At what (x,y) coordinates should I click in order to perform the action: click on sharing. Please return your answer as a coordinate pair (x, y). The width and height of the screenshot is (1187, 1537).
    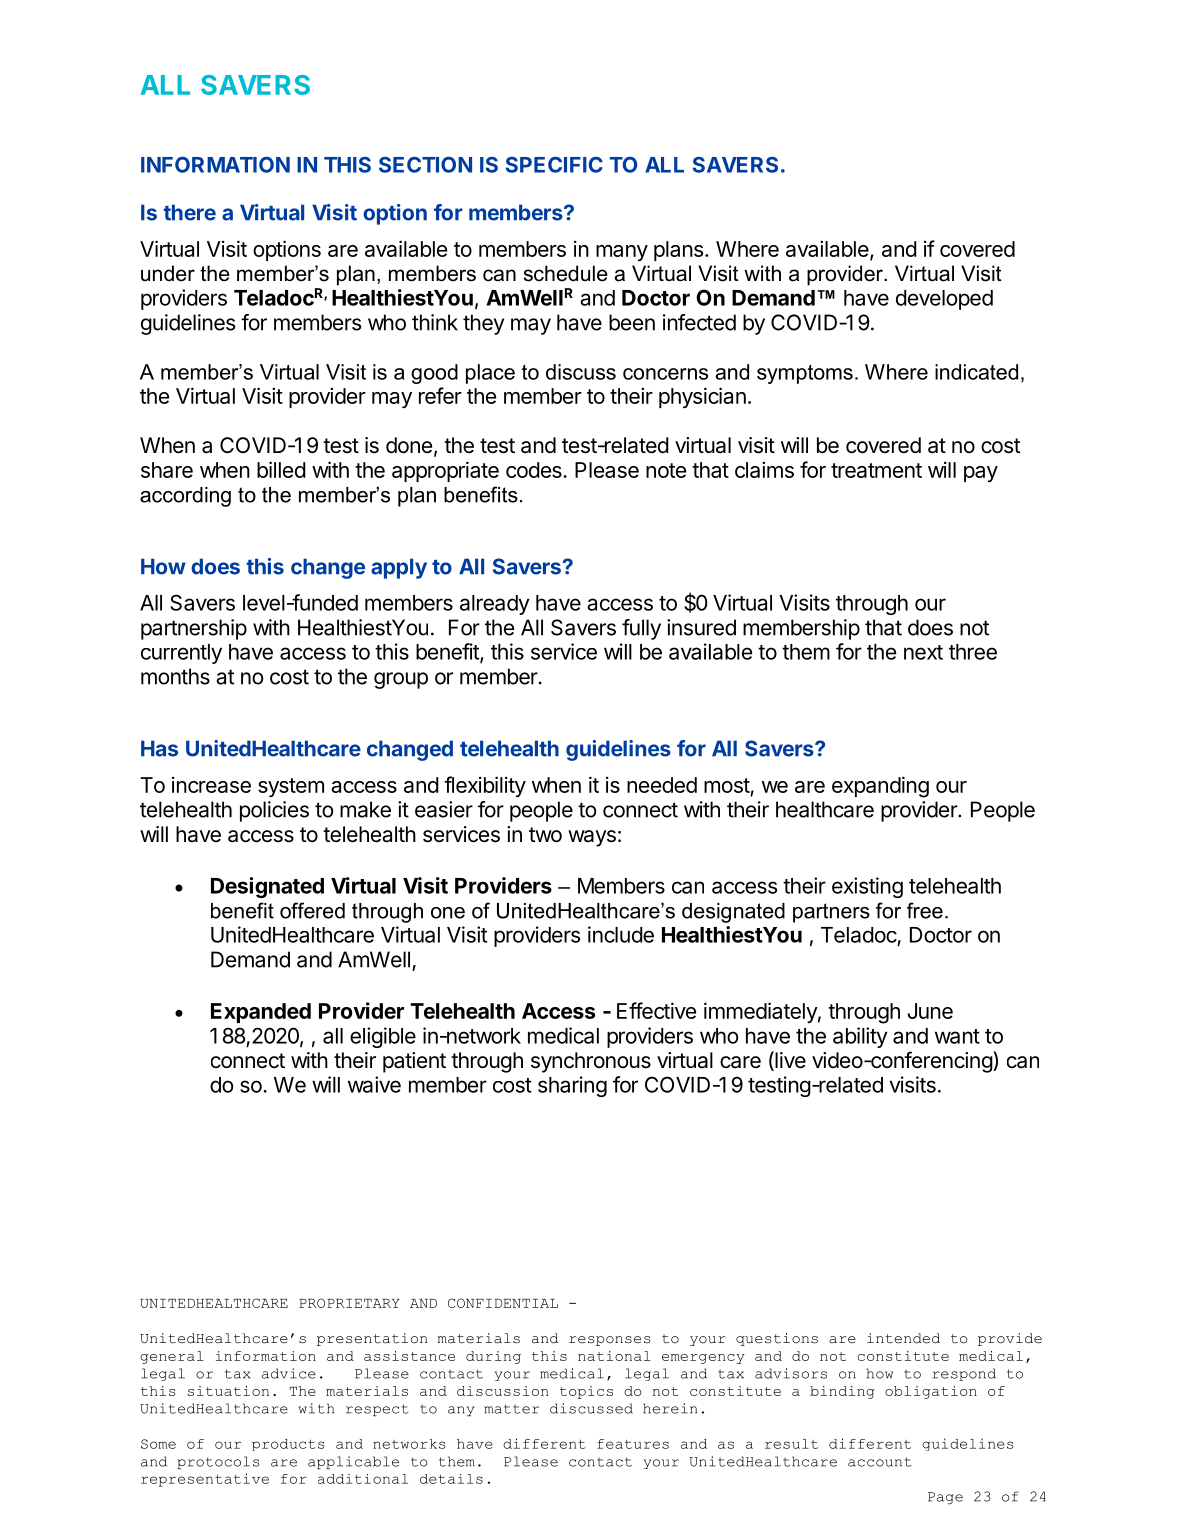
    Looking at the image, I should click on (572, 1086).
